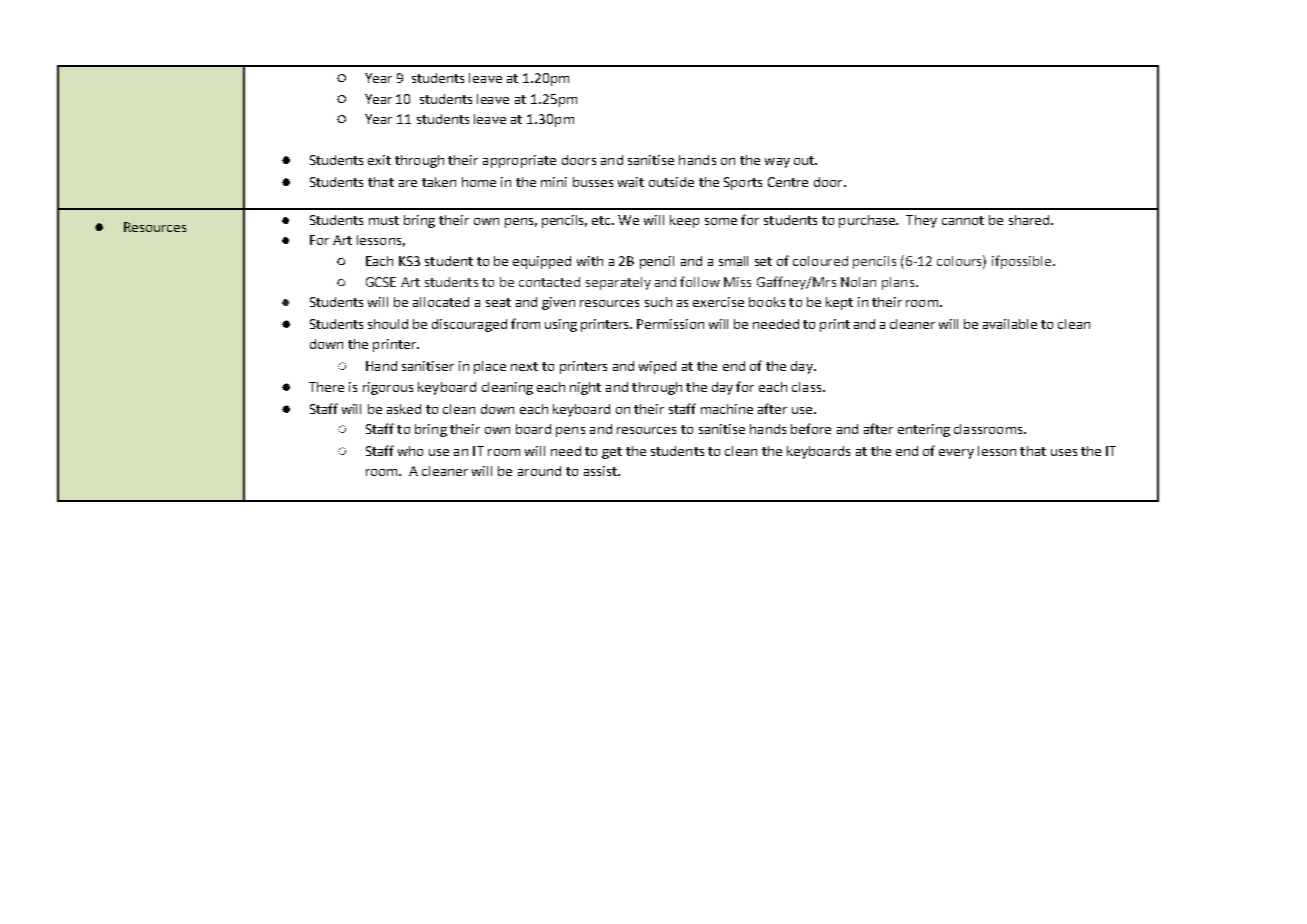 This screenshot has width=1307, height=924. I want to click on wiped, so click(657, 367).
